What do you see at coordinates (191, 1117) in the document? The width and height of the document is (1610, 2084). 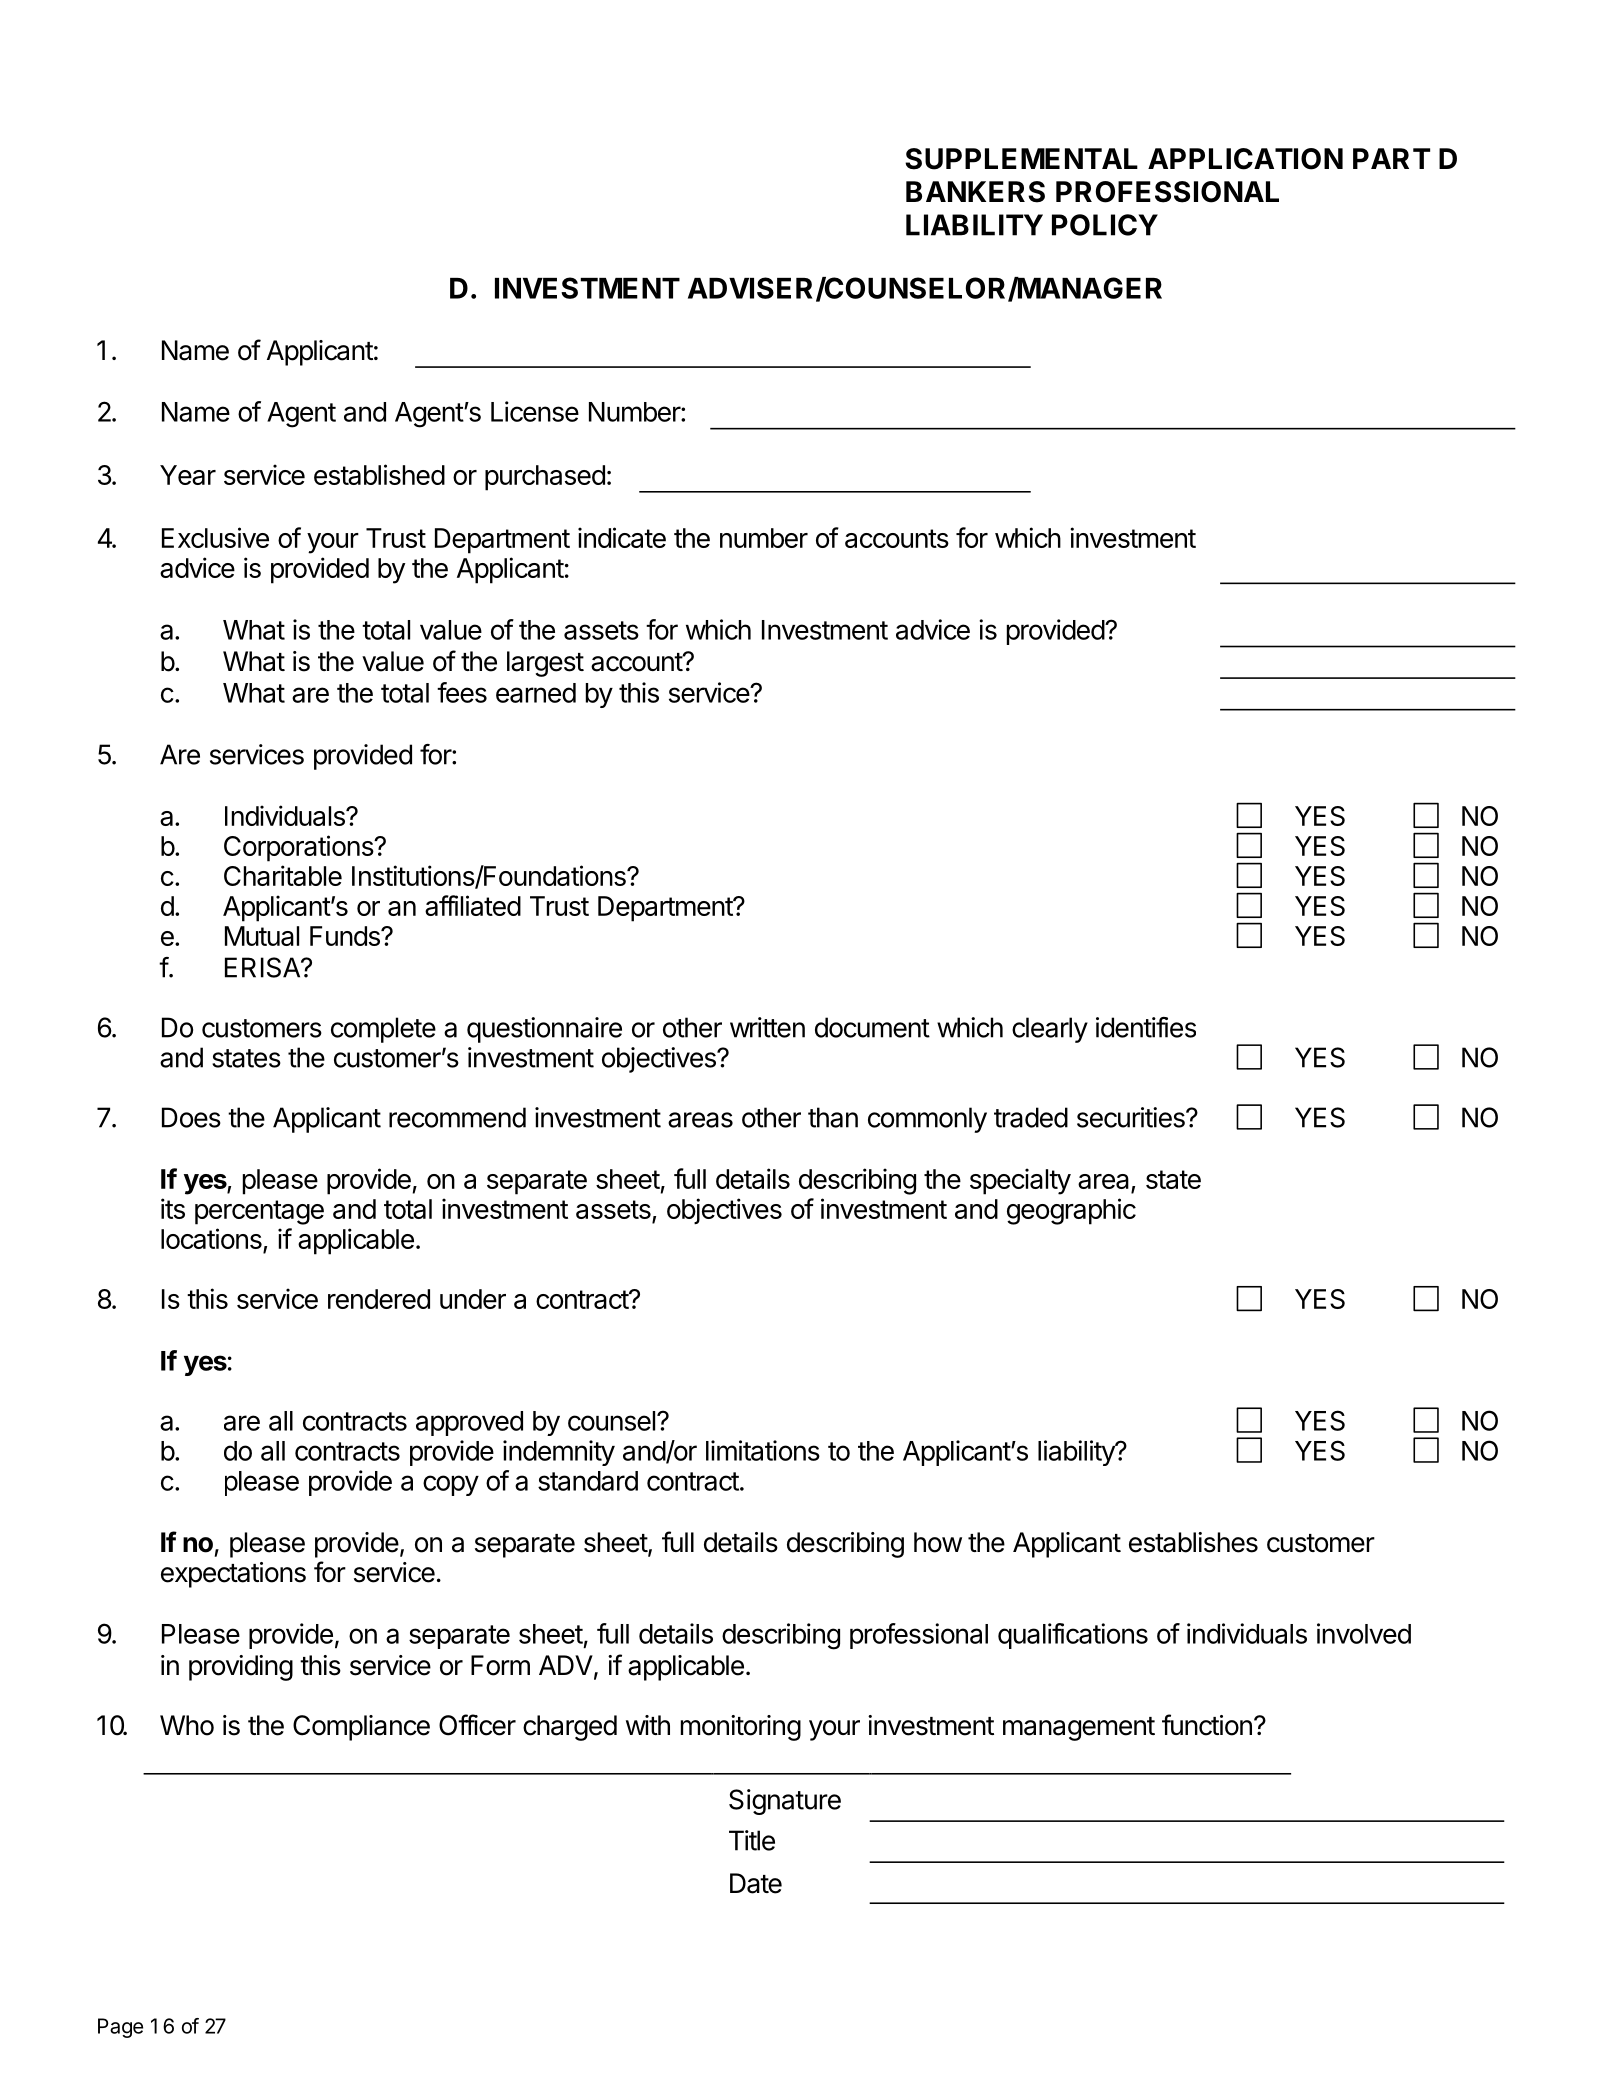 I see `Does` at bounding box center [191, 1117].
